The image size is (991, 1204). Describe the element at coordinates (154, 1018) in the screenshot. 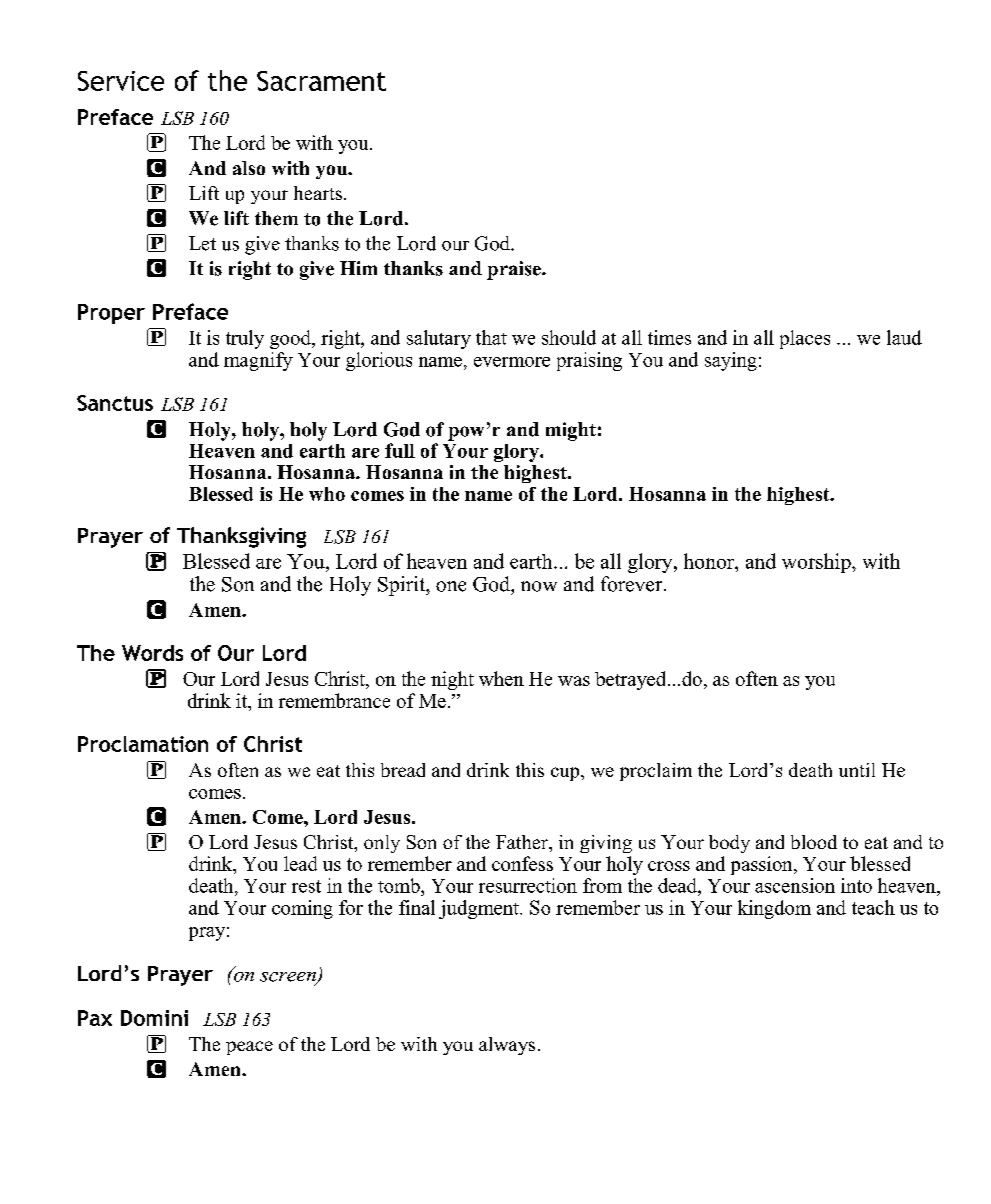

I see `Domini` at that location.
